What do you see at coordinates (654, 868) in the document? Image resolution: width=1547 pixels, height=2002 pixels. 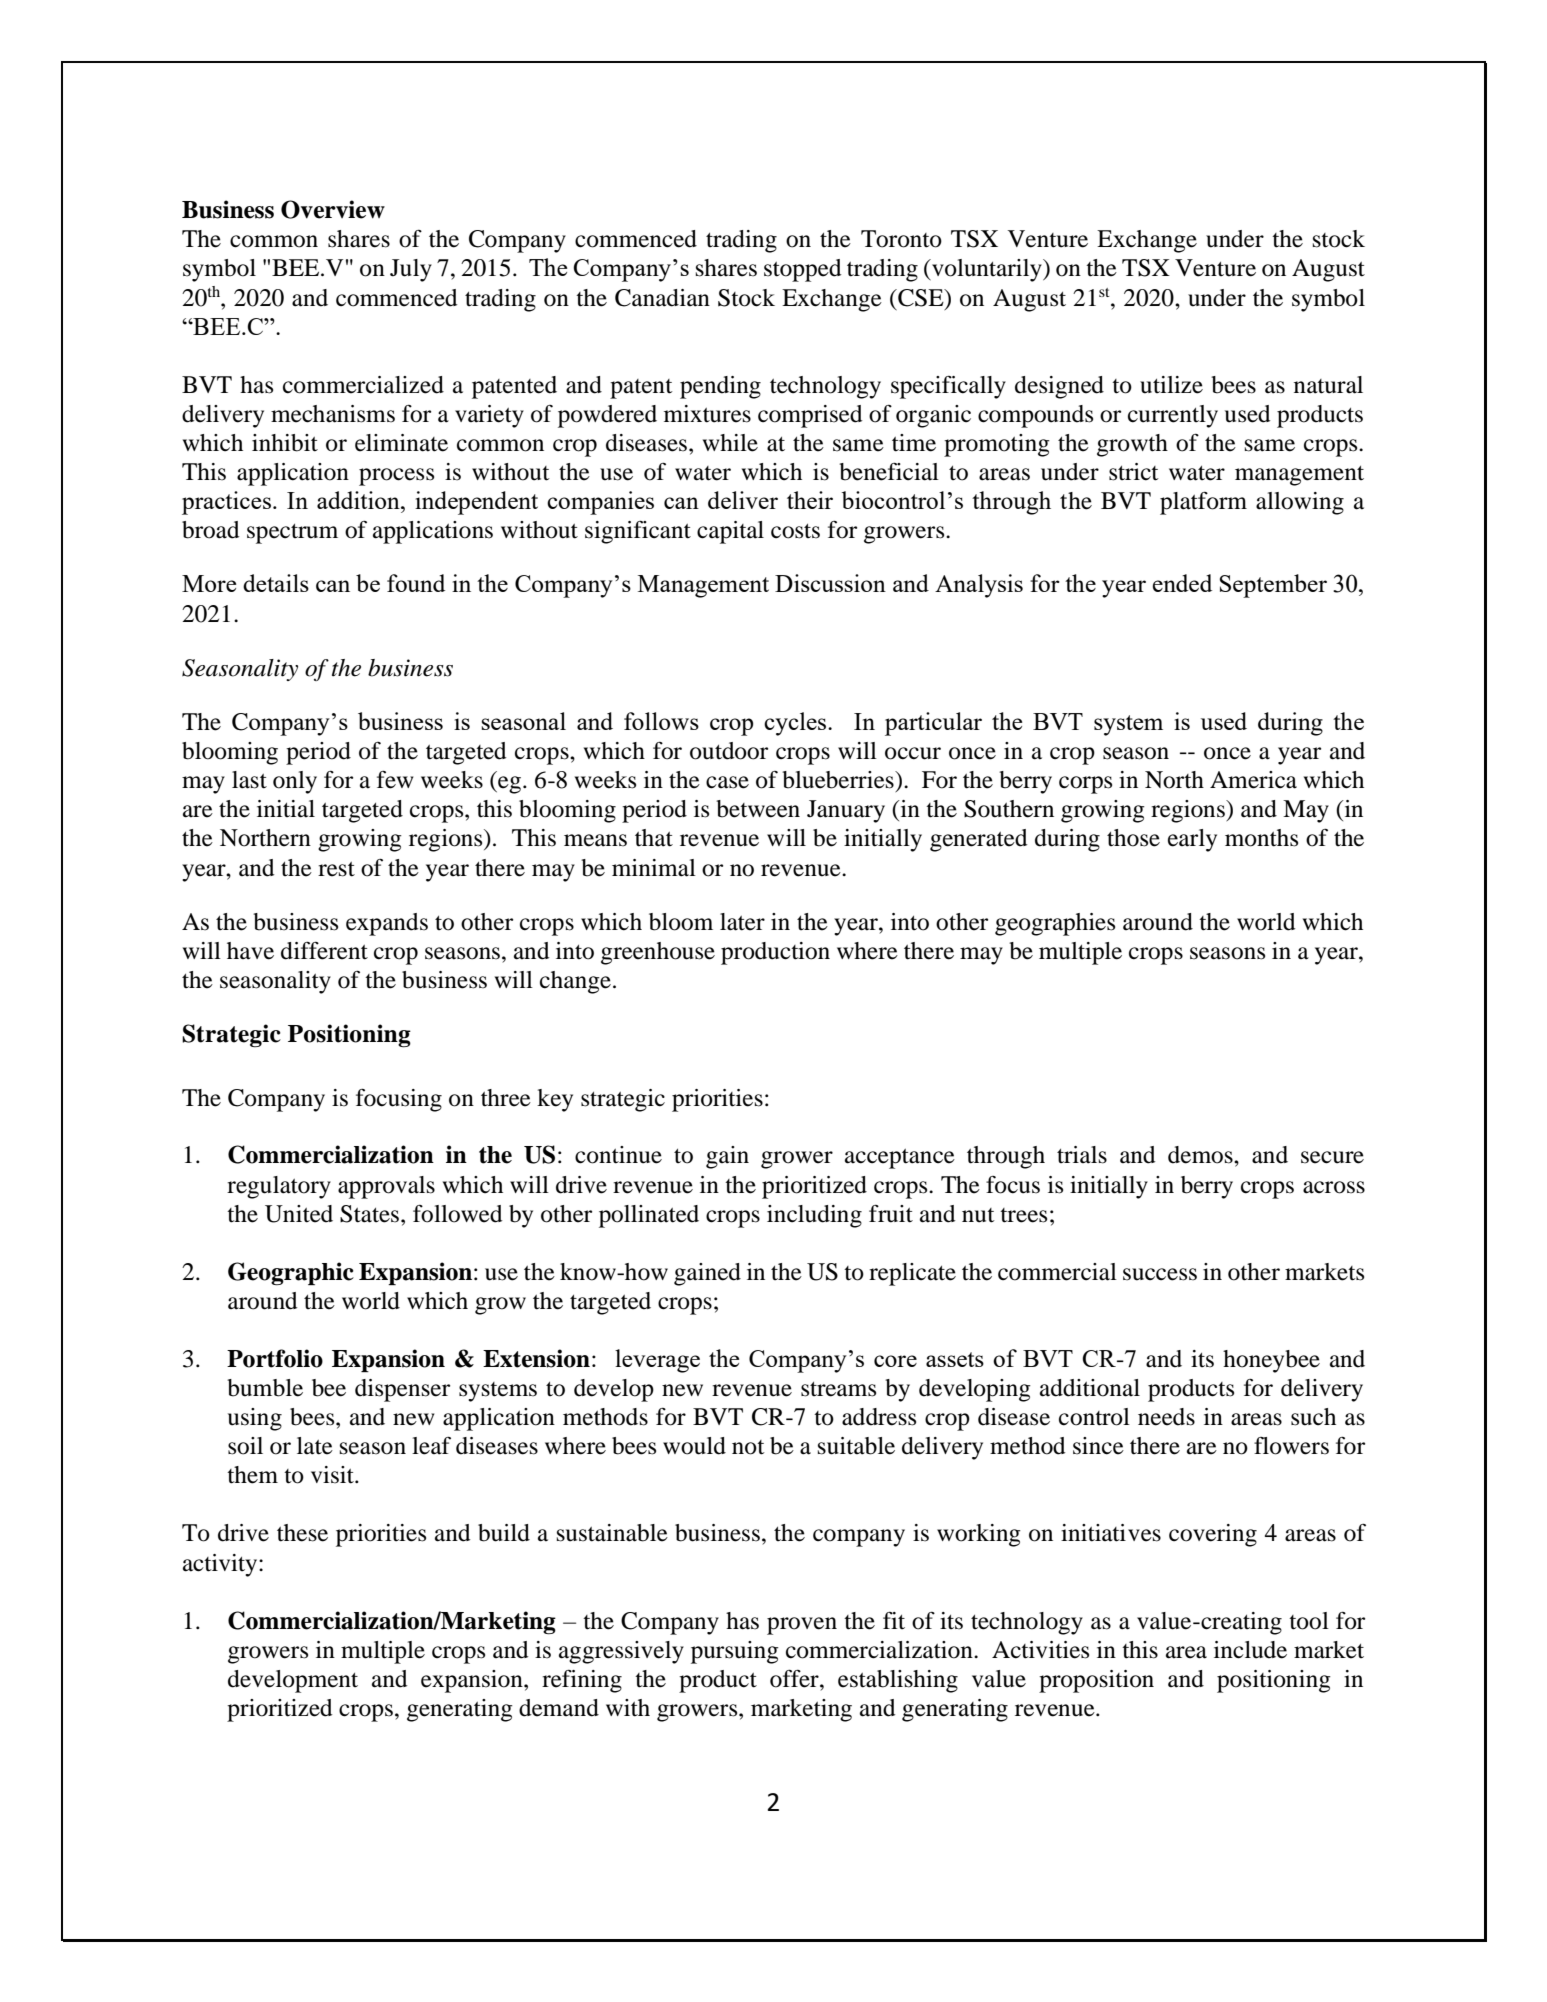 I see `minimal` at bounding box center [654, 868].
